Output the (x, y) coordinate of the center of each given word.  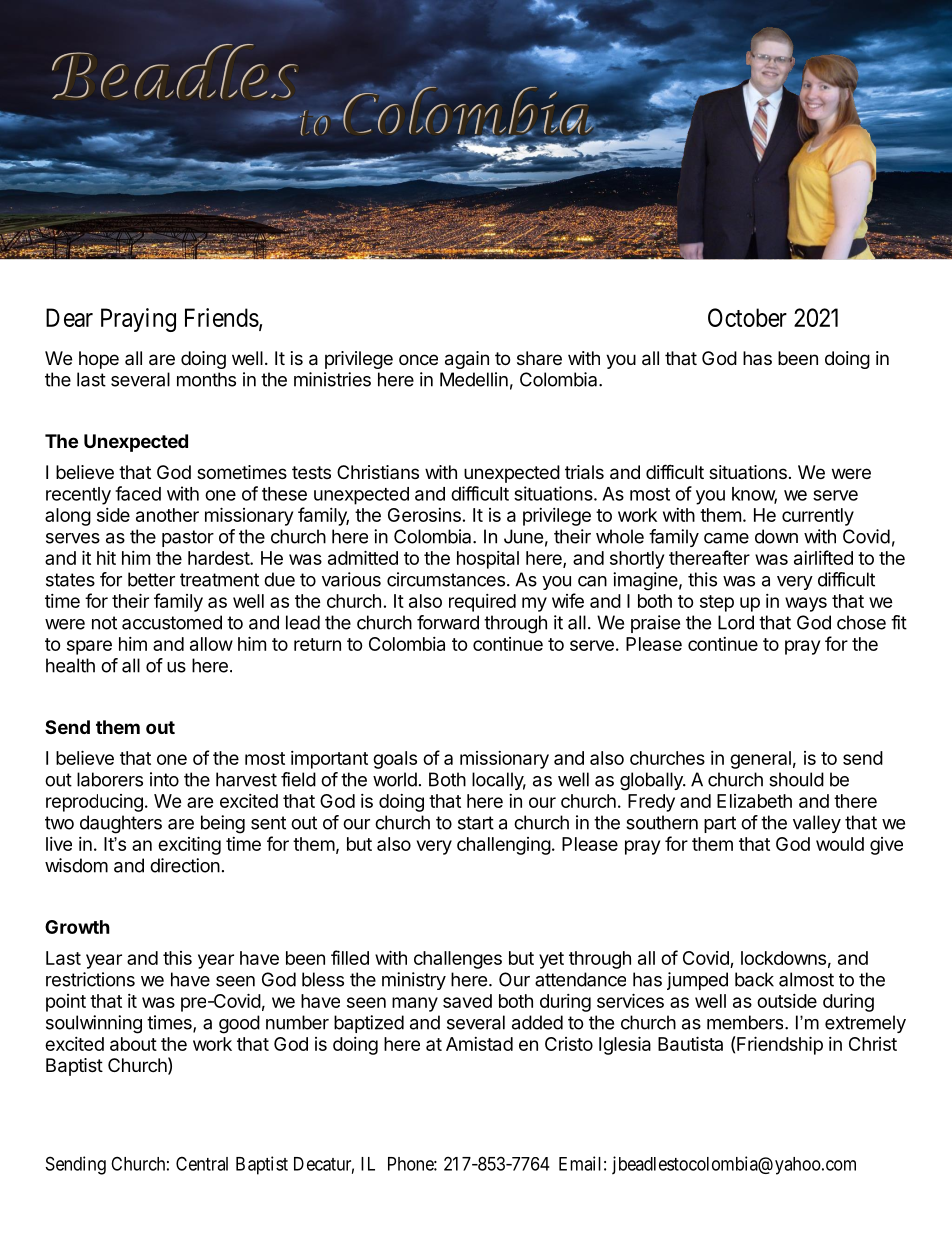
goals (395, 760)
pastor (188, 538)
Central (202, 1163)
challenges (458, 960)
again (467, 360)
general (760, 760)
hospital (488, 560)
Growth (77, 927)
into (164, 779)
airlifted (823, 557)
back (754, 979)
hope (99, 360)
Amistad (479, 1044)
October (747, 317)
